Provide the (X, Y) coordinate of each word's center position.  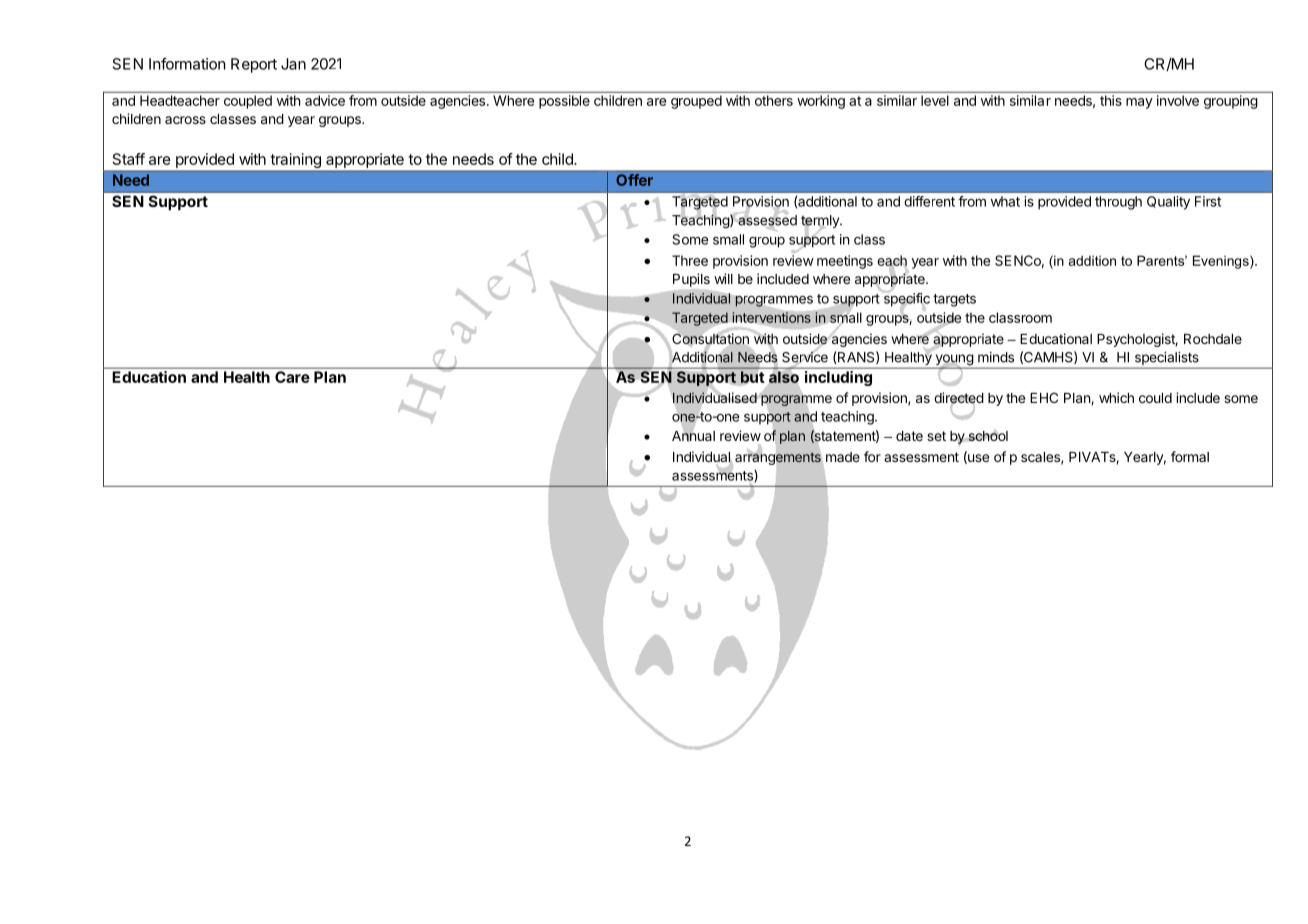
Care (292, 377)
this (1111, 100)
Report (254, 65)
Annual (693, 435)
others (774, 100)
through (1118, 203)
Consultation (710, 338)
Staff (128, 159)
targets (954, 300)
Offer (634, 180)
